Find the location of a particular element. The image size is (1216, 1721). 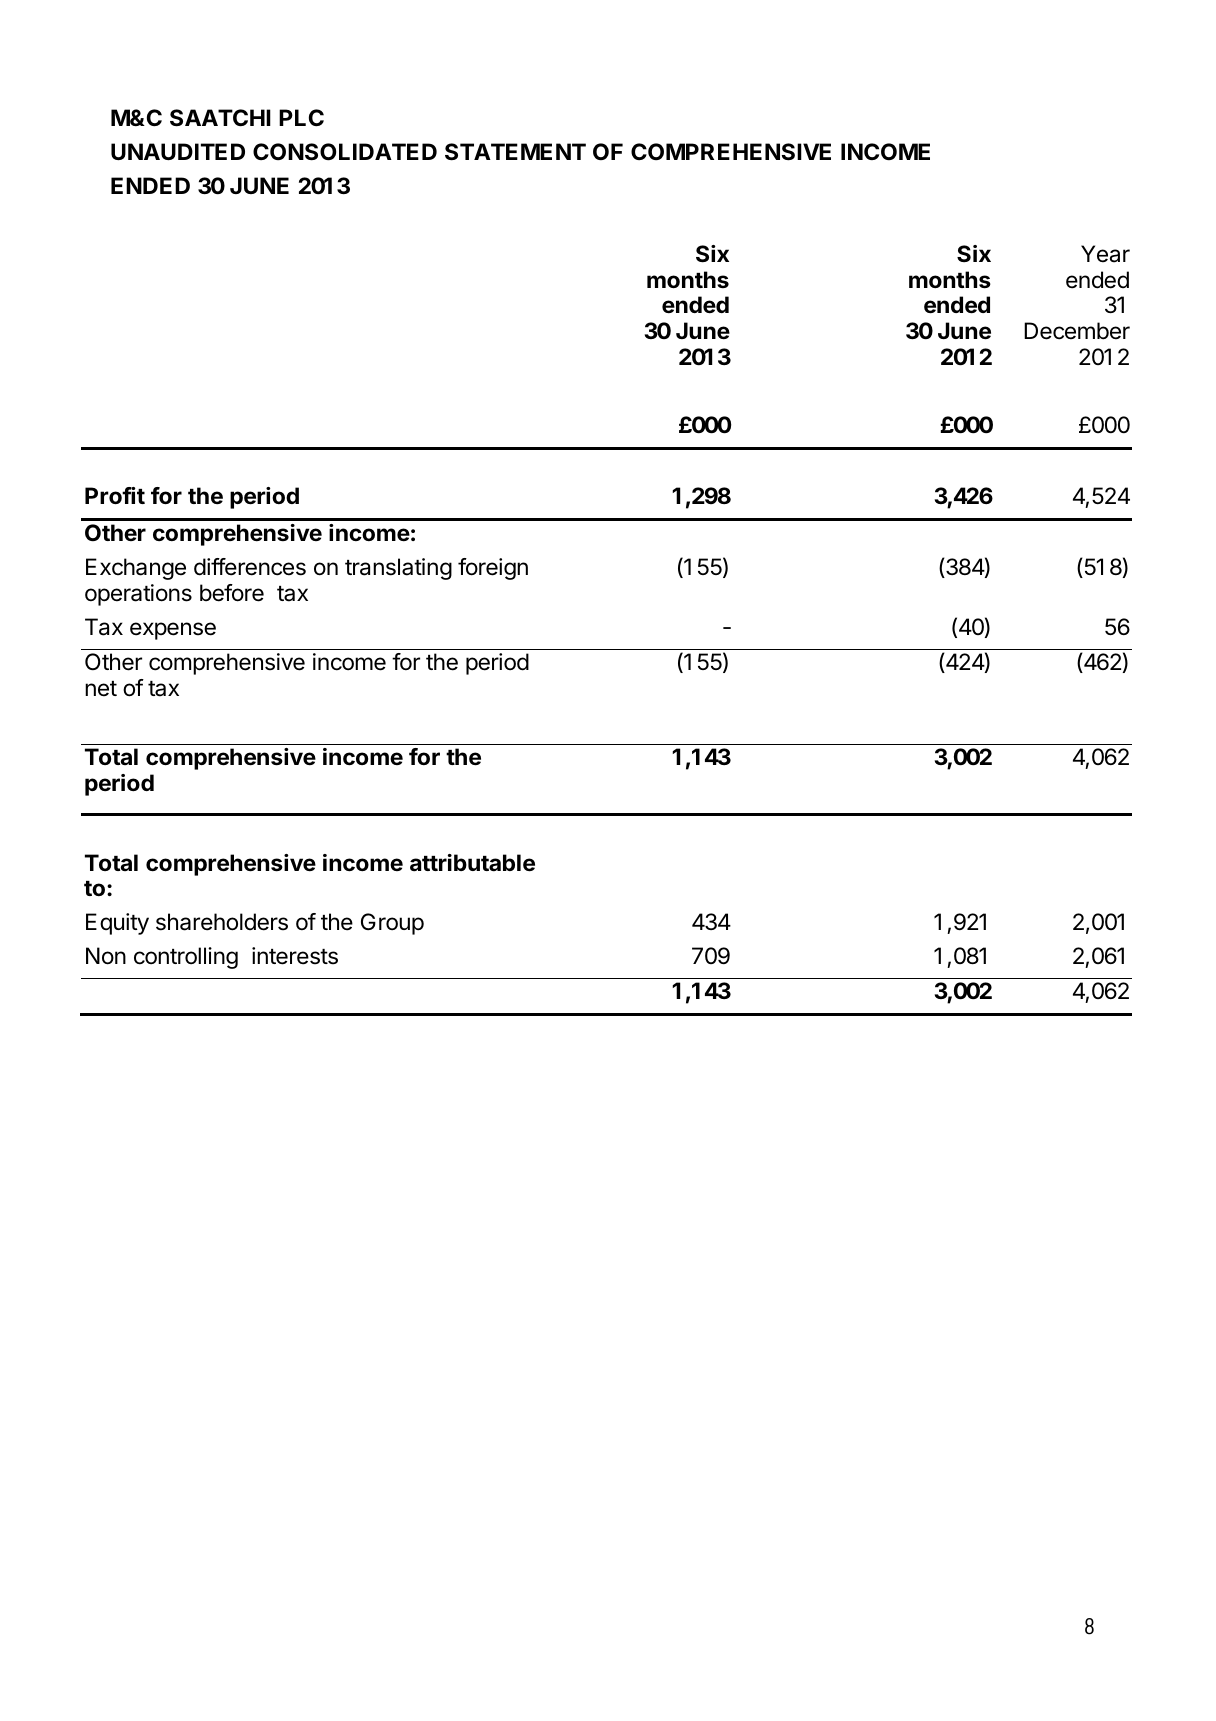

translating is located at coordinates (398, 569).
